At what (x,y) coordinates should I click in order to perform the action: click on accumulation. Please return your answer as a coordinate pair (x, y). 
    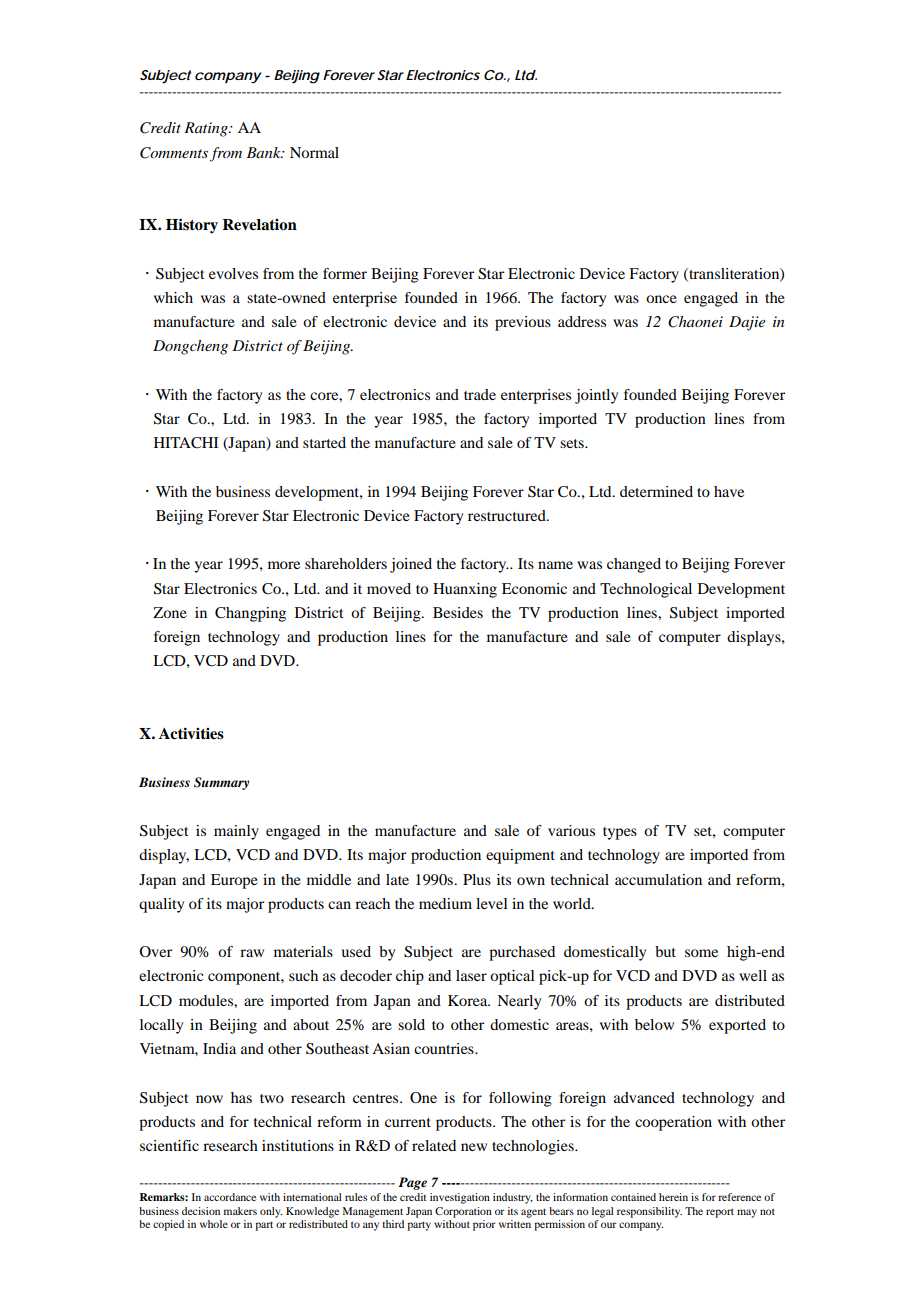
    Looking at the image, I should click on (658, 879).
